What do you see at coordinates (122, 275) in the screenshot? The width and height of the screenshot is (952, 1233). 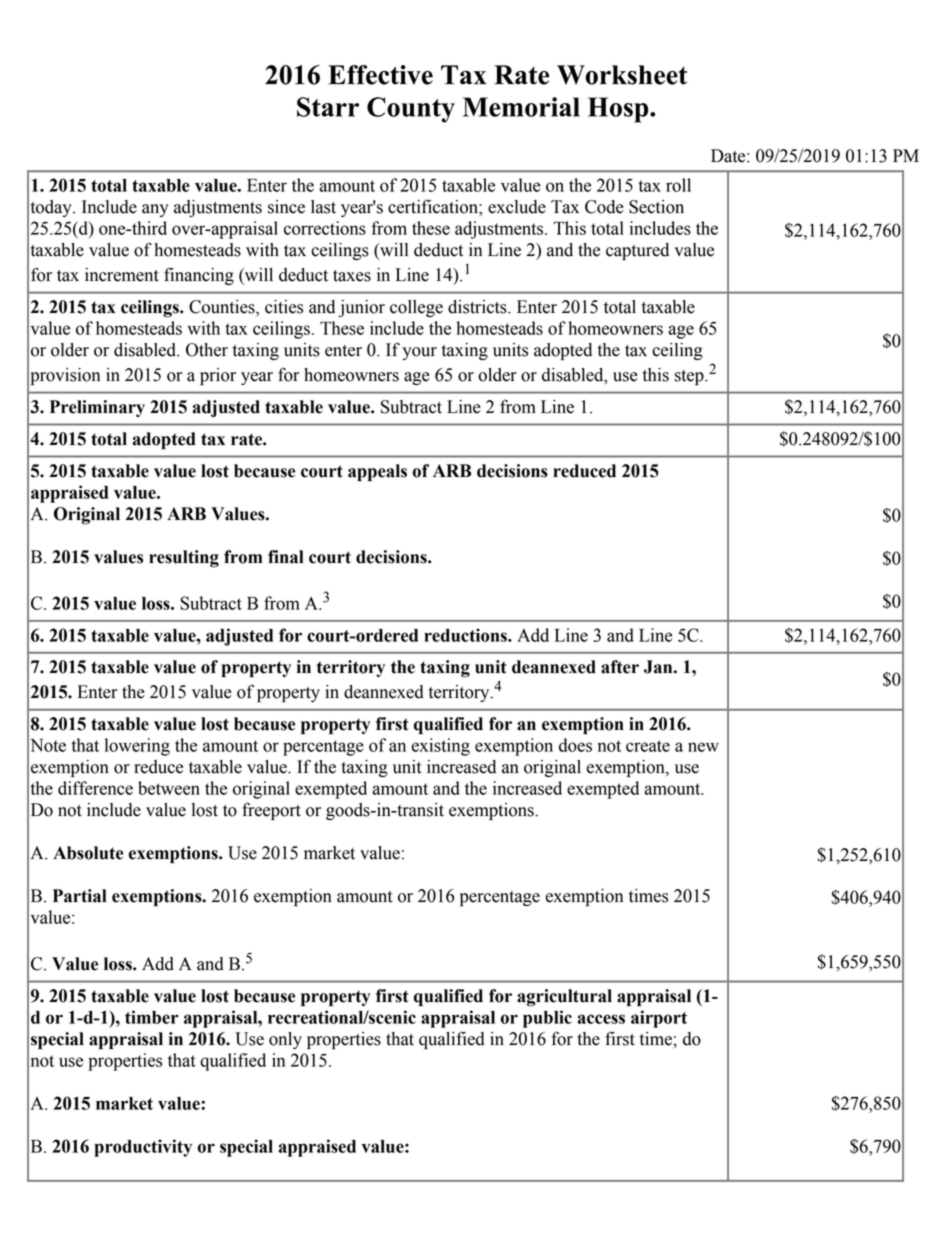 I see `increment` at bounding box center [122, 275].
